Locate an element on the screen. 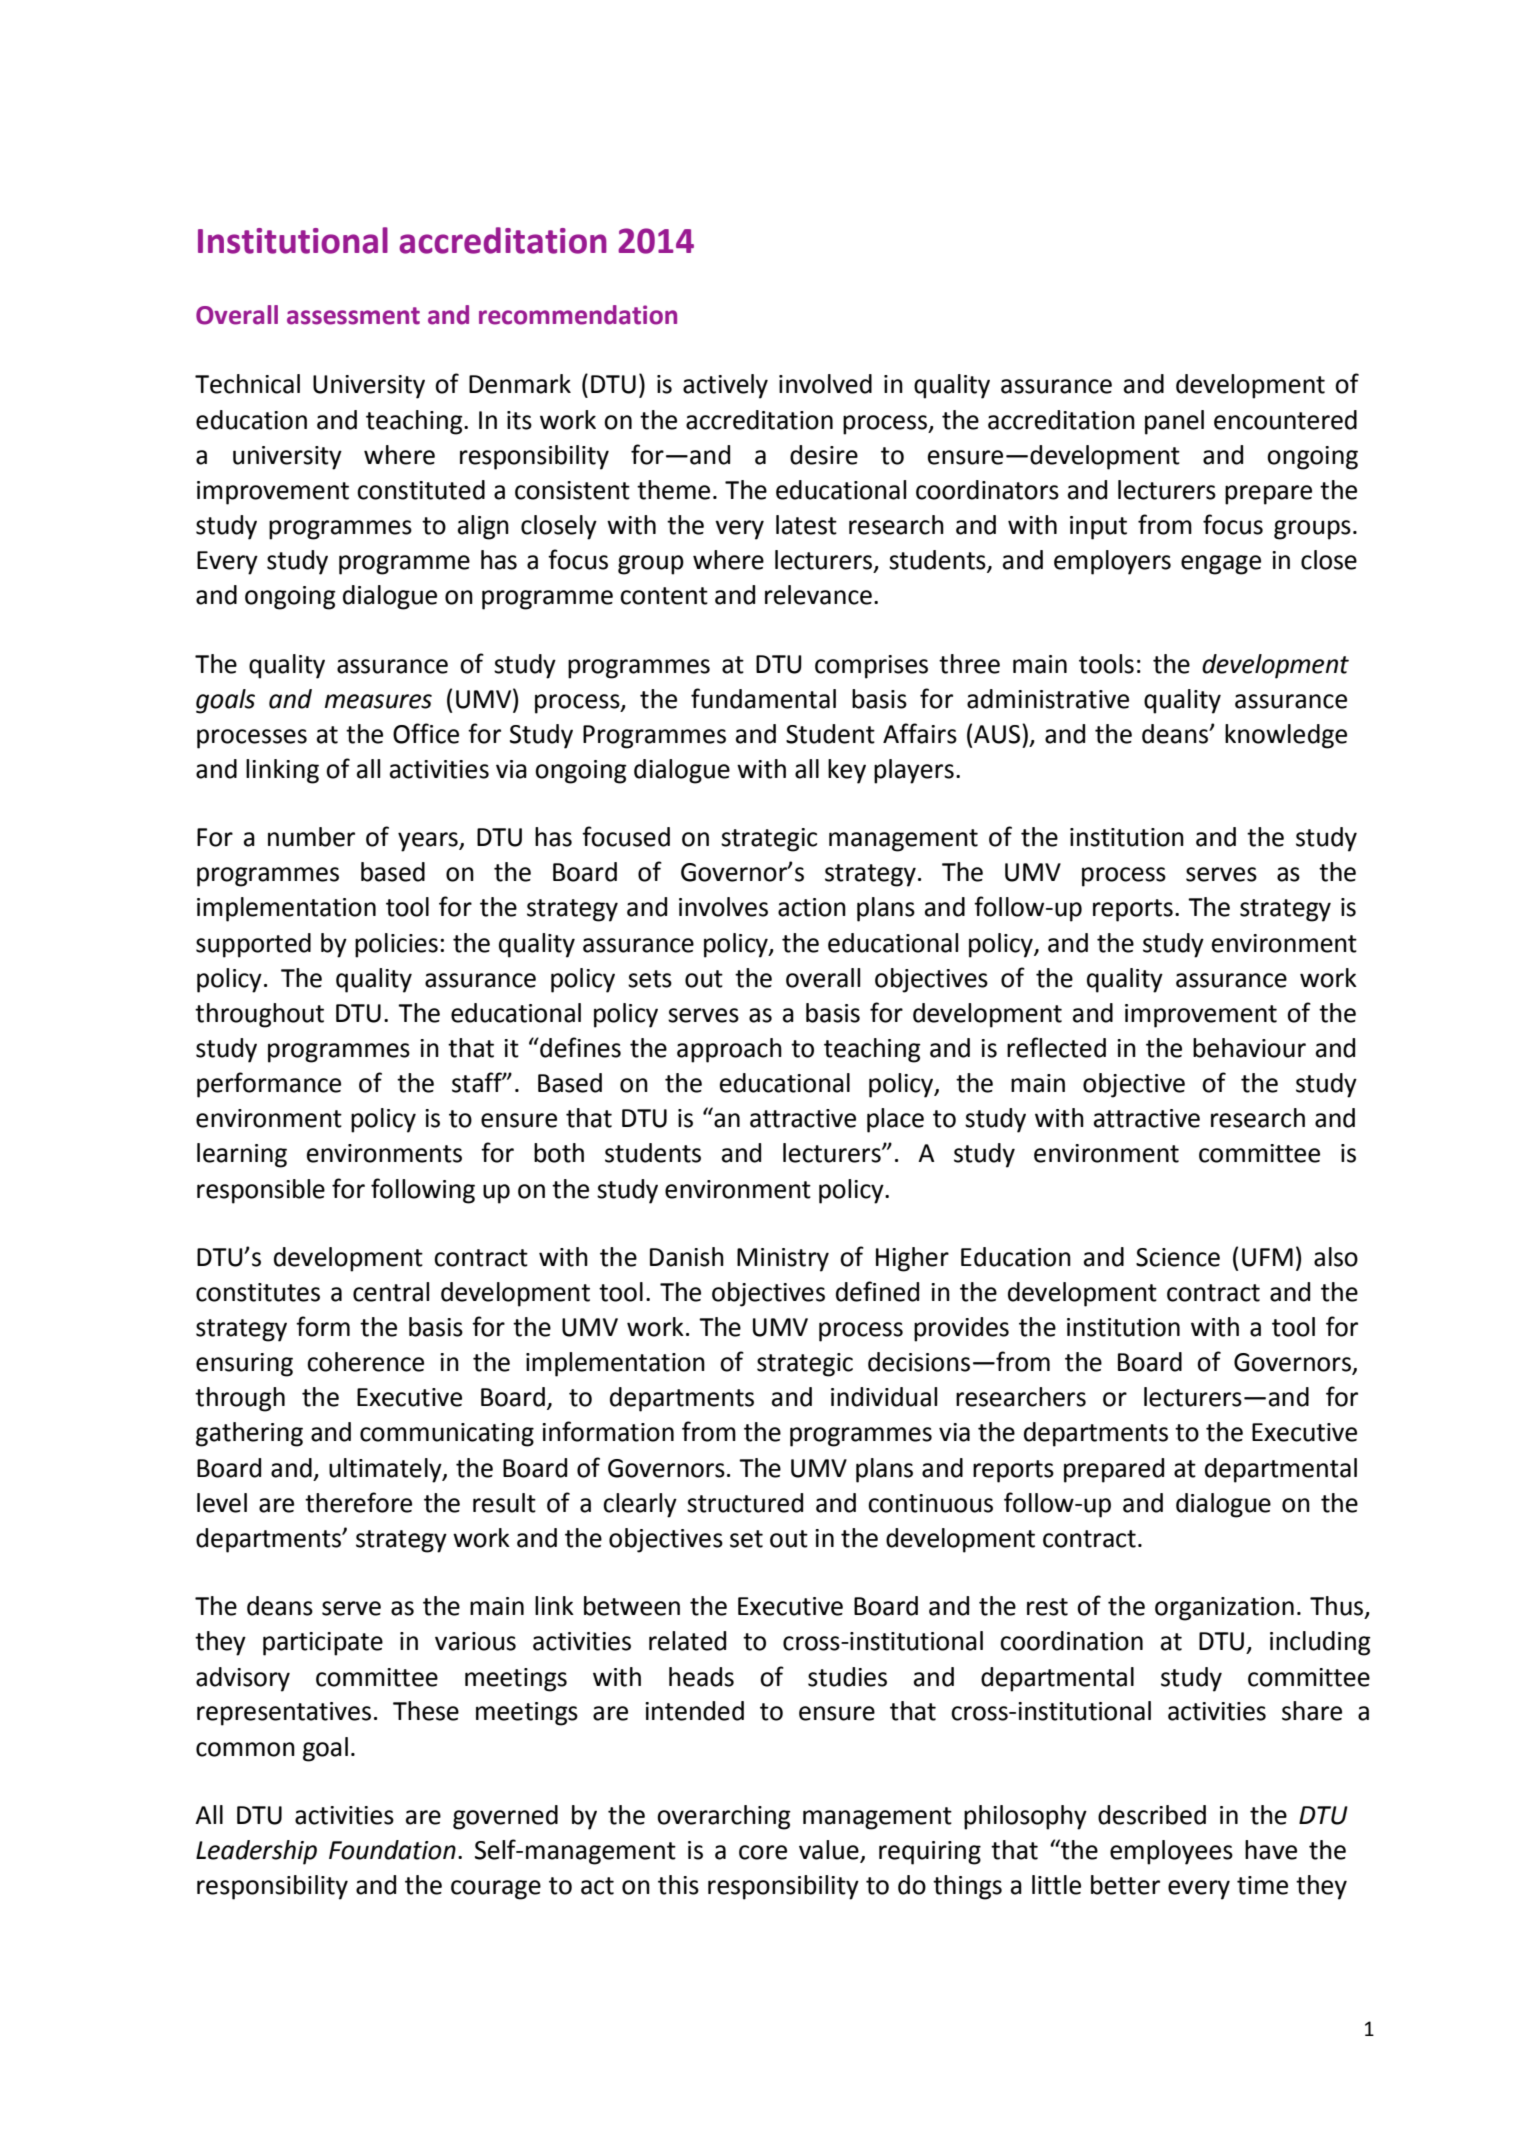 The width and height of the screenshot is (1519, 2149). organization is located at coordinates (1224, 1609).
